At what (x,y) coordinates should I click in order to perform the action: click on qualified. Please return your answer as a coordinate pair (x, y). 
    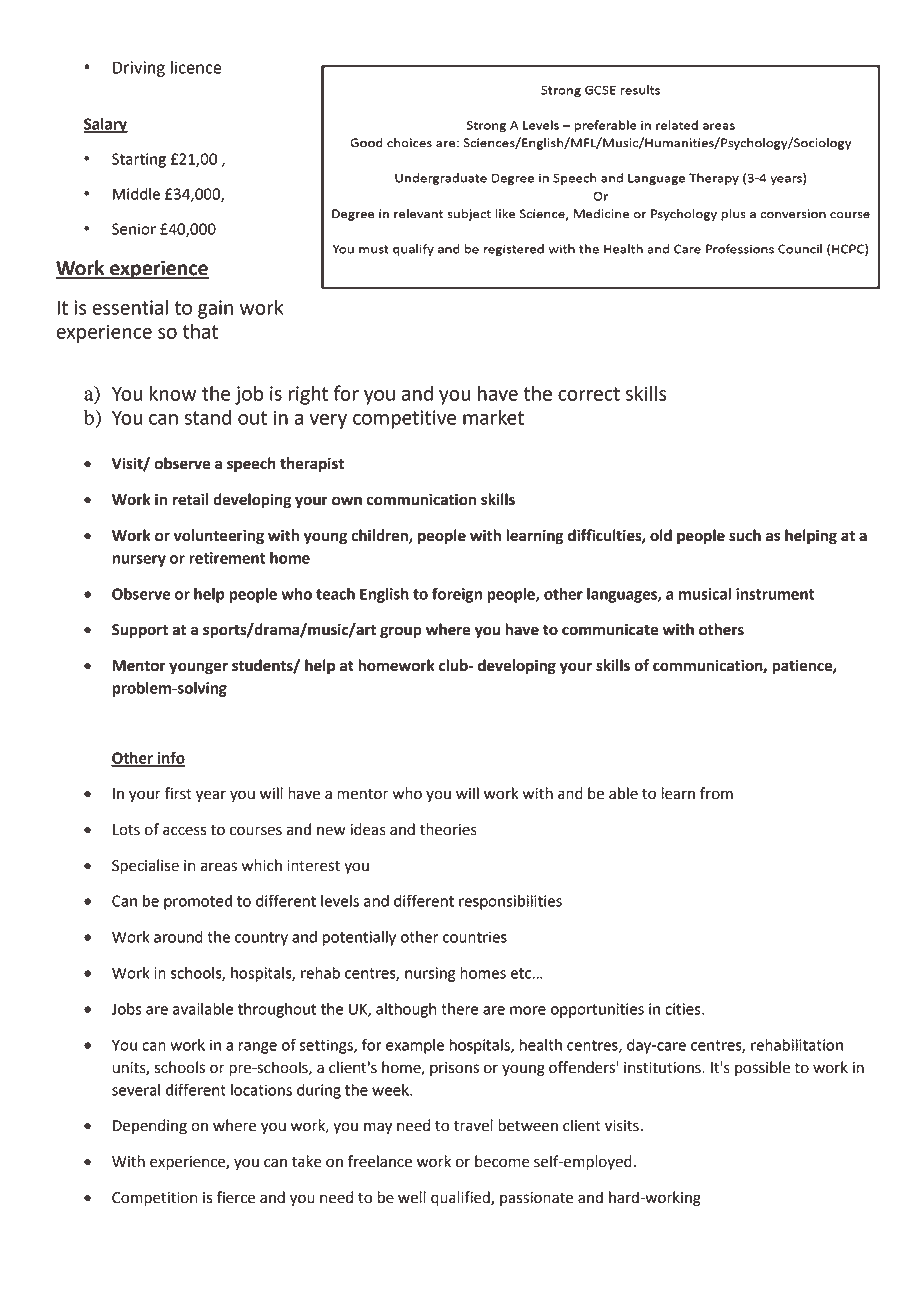
    Looking at the image, I should click on (461, 1199).
